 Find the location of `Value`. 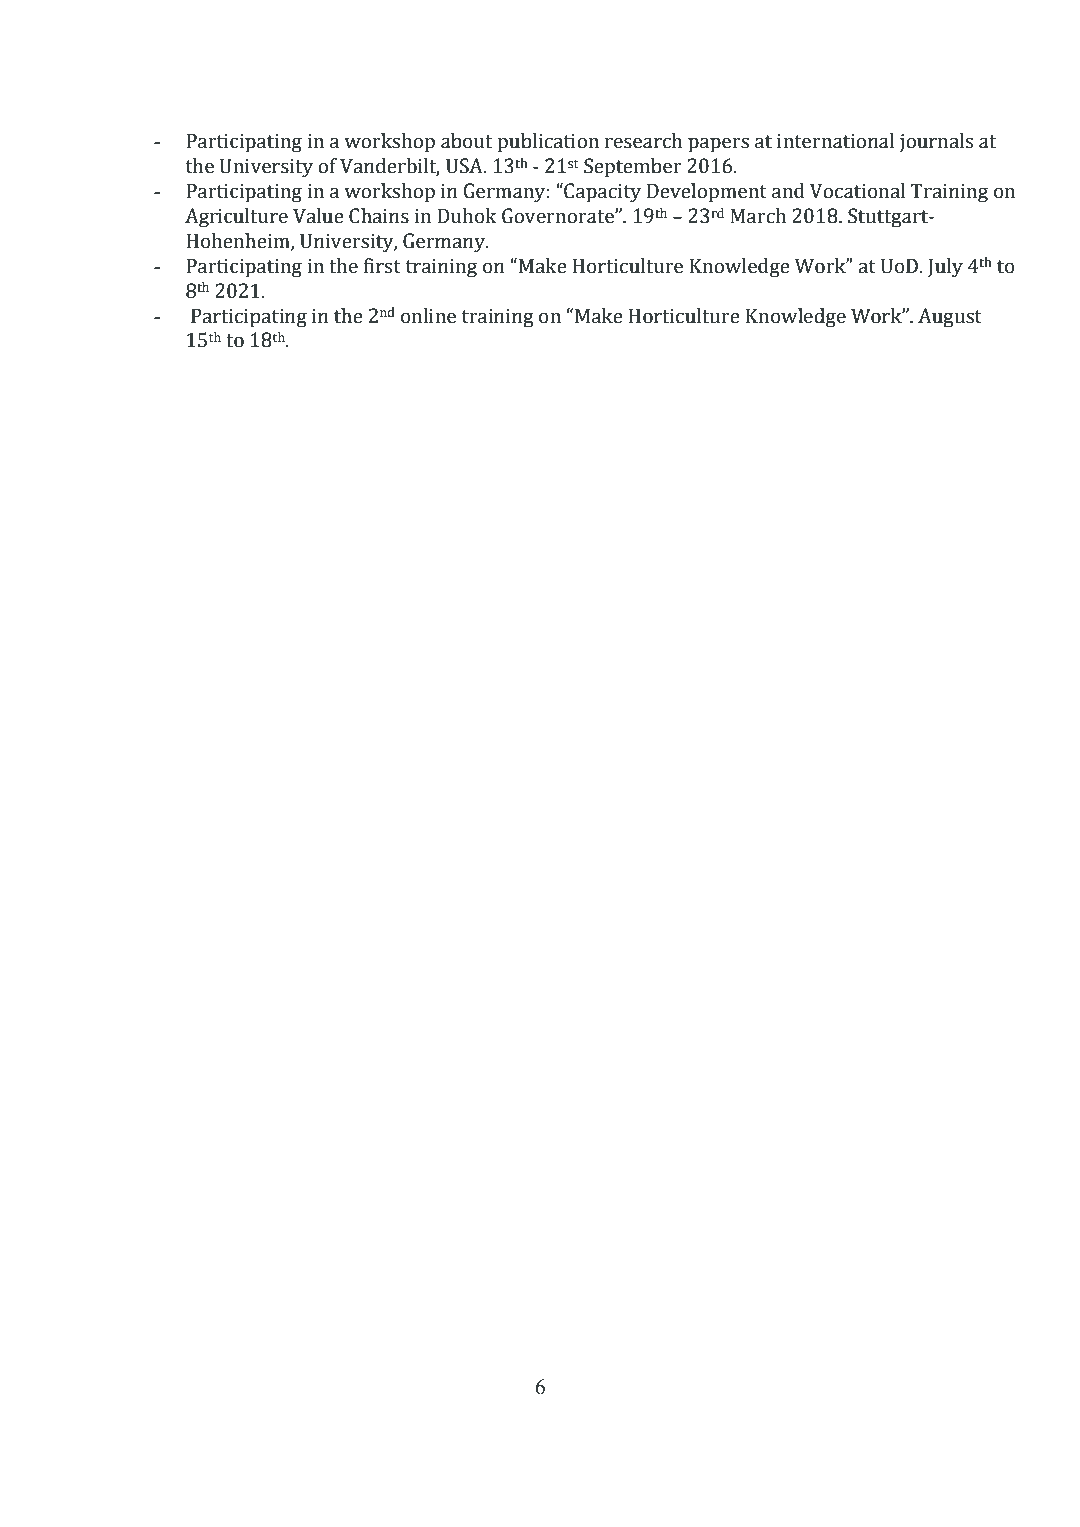

Value is located at coordinates (318, 216).
